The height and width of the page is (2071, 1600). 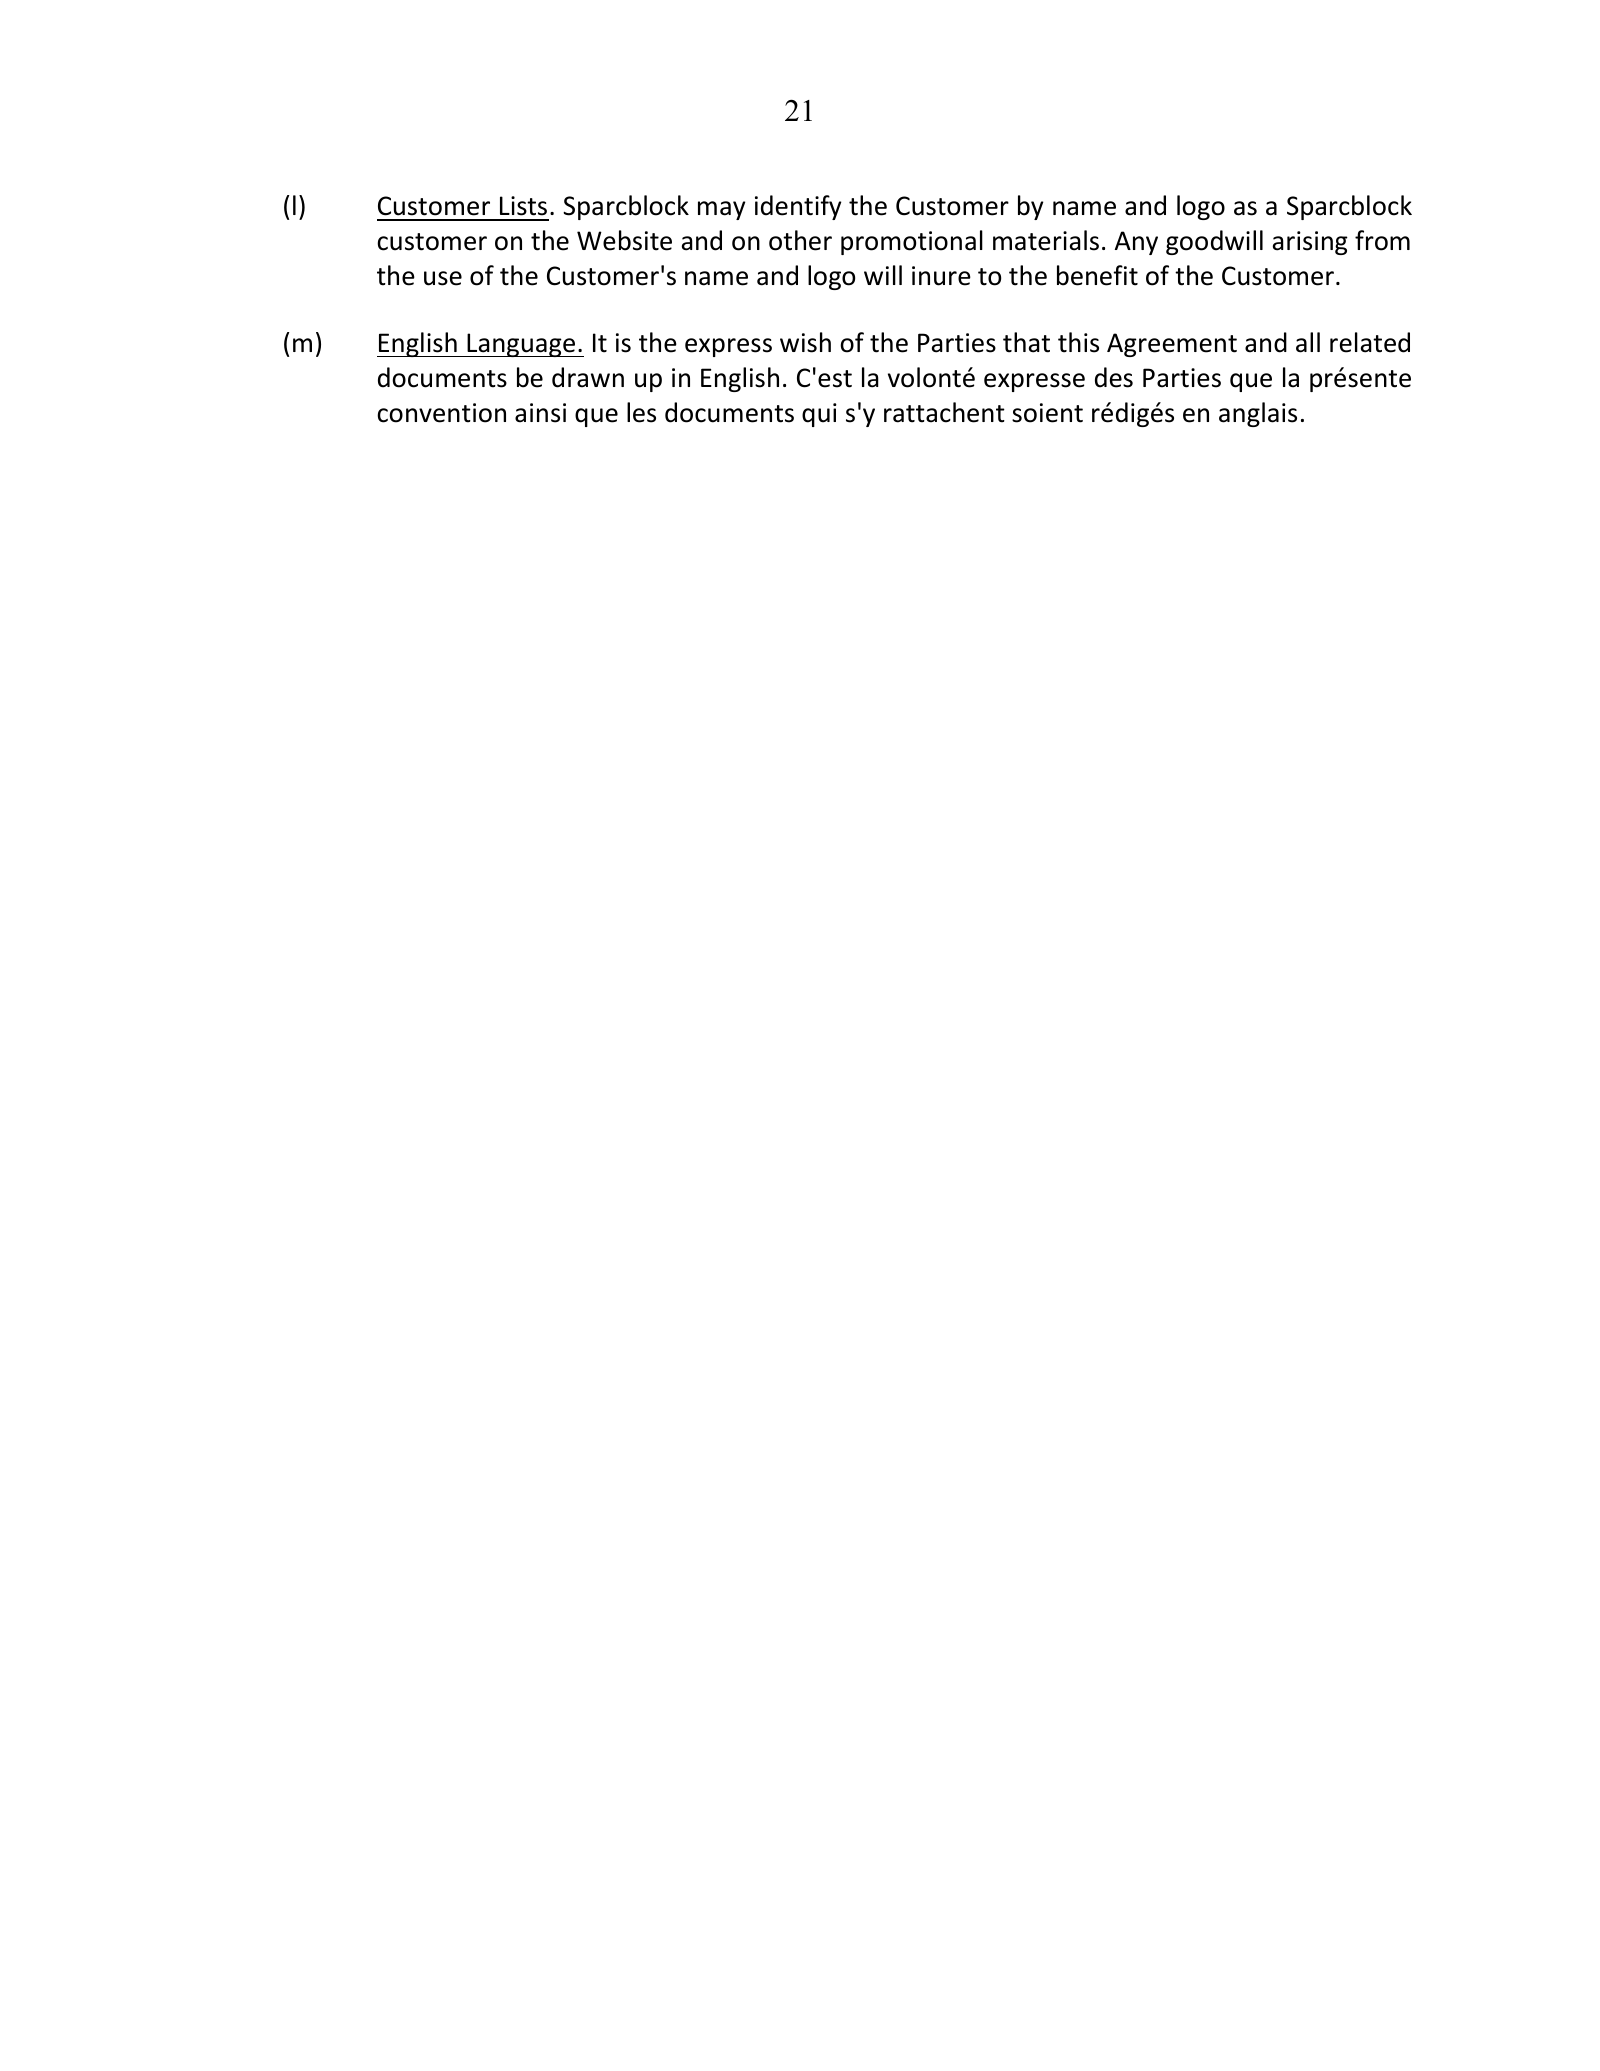 I want to click on all, so click(x=1308, y=342).
